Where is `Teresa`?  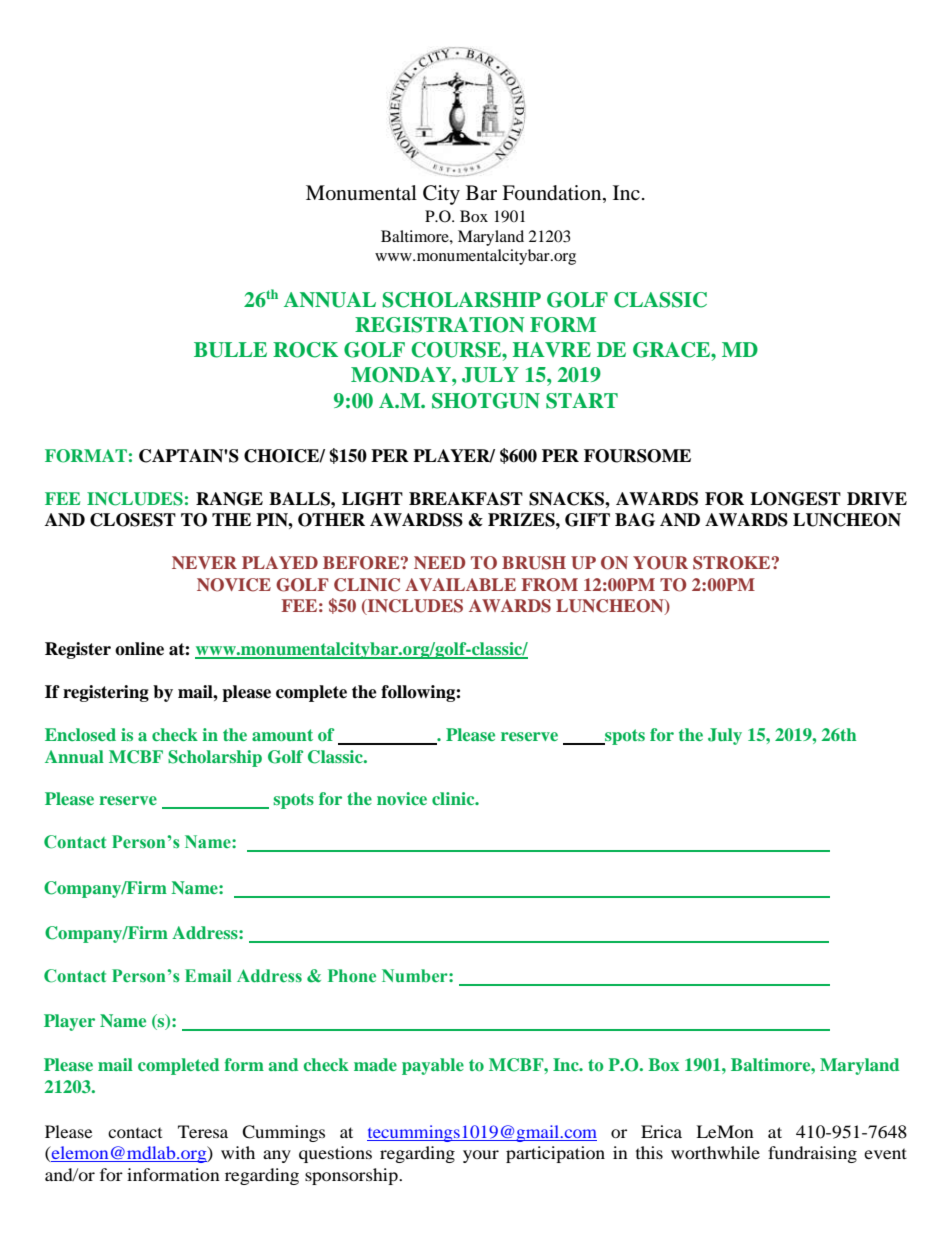 Teresa is located at coordinates (203, 1131).
